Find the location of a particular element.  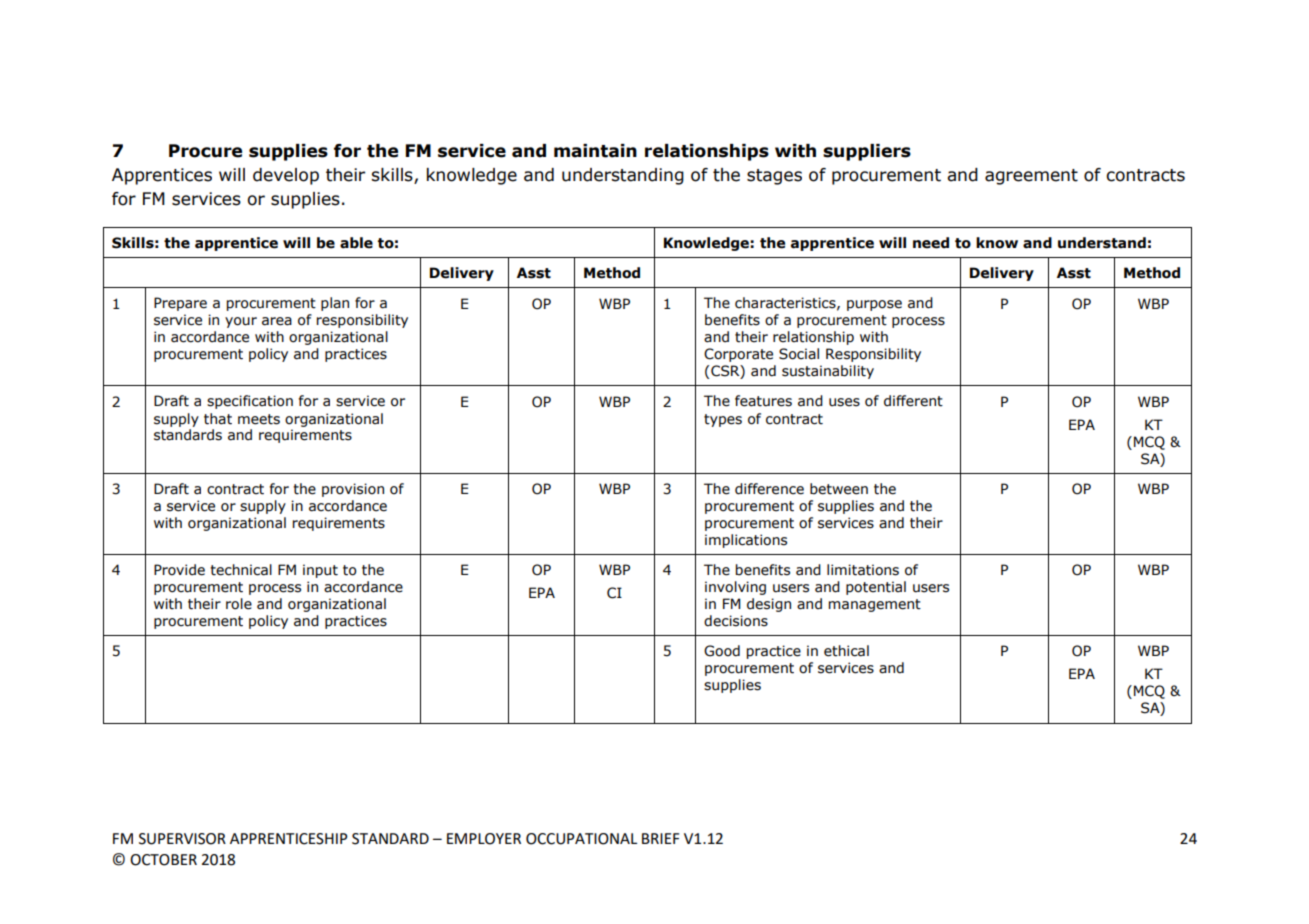

implications is located at coordinates (746, 541).
